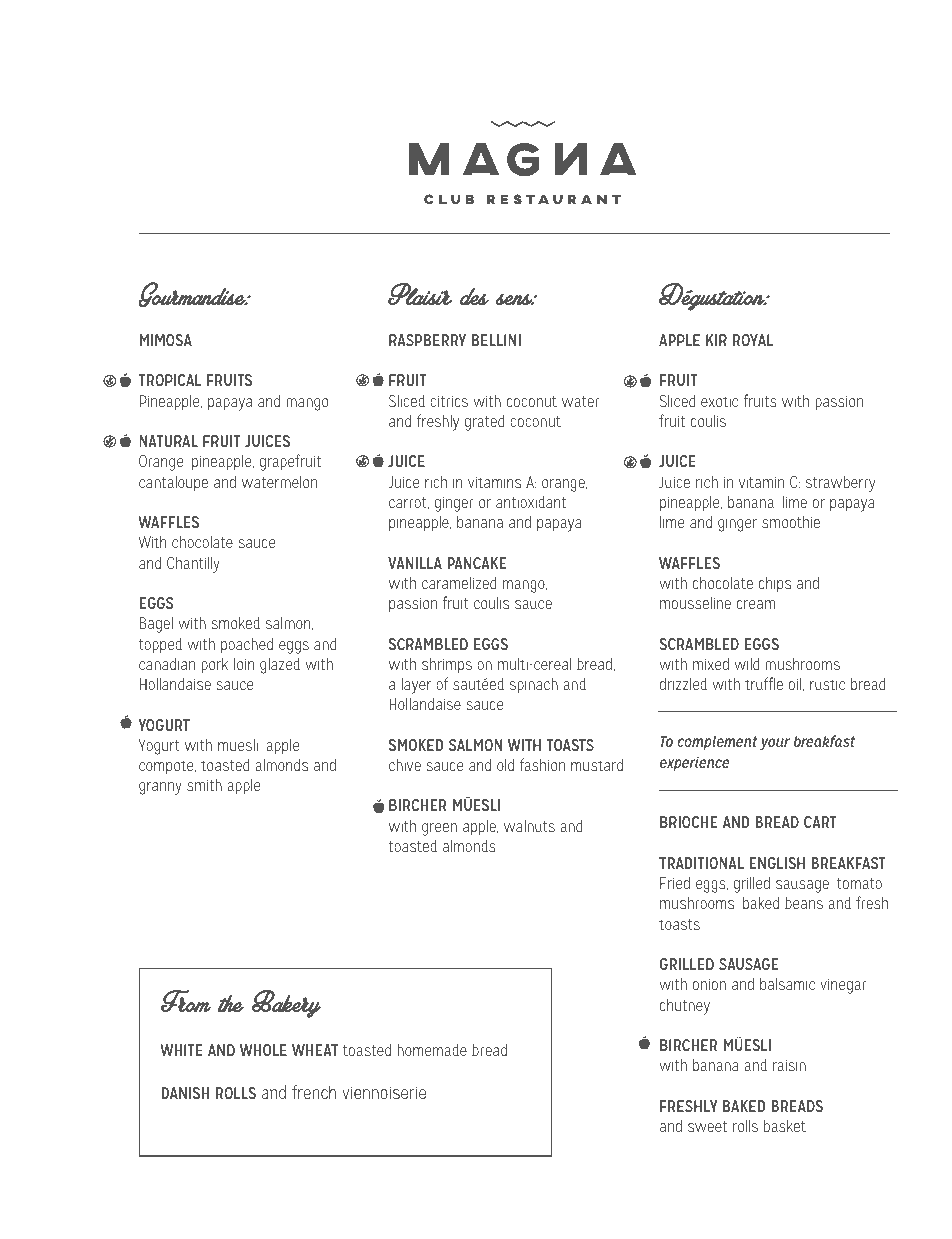 This image has height=1239, width=952. I want to click on chips, so click(775, 584).
